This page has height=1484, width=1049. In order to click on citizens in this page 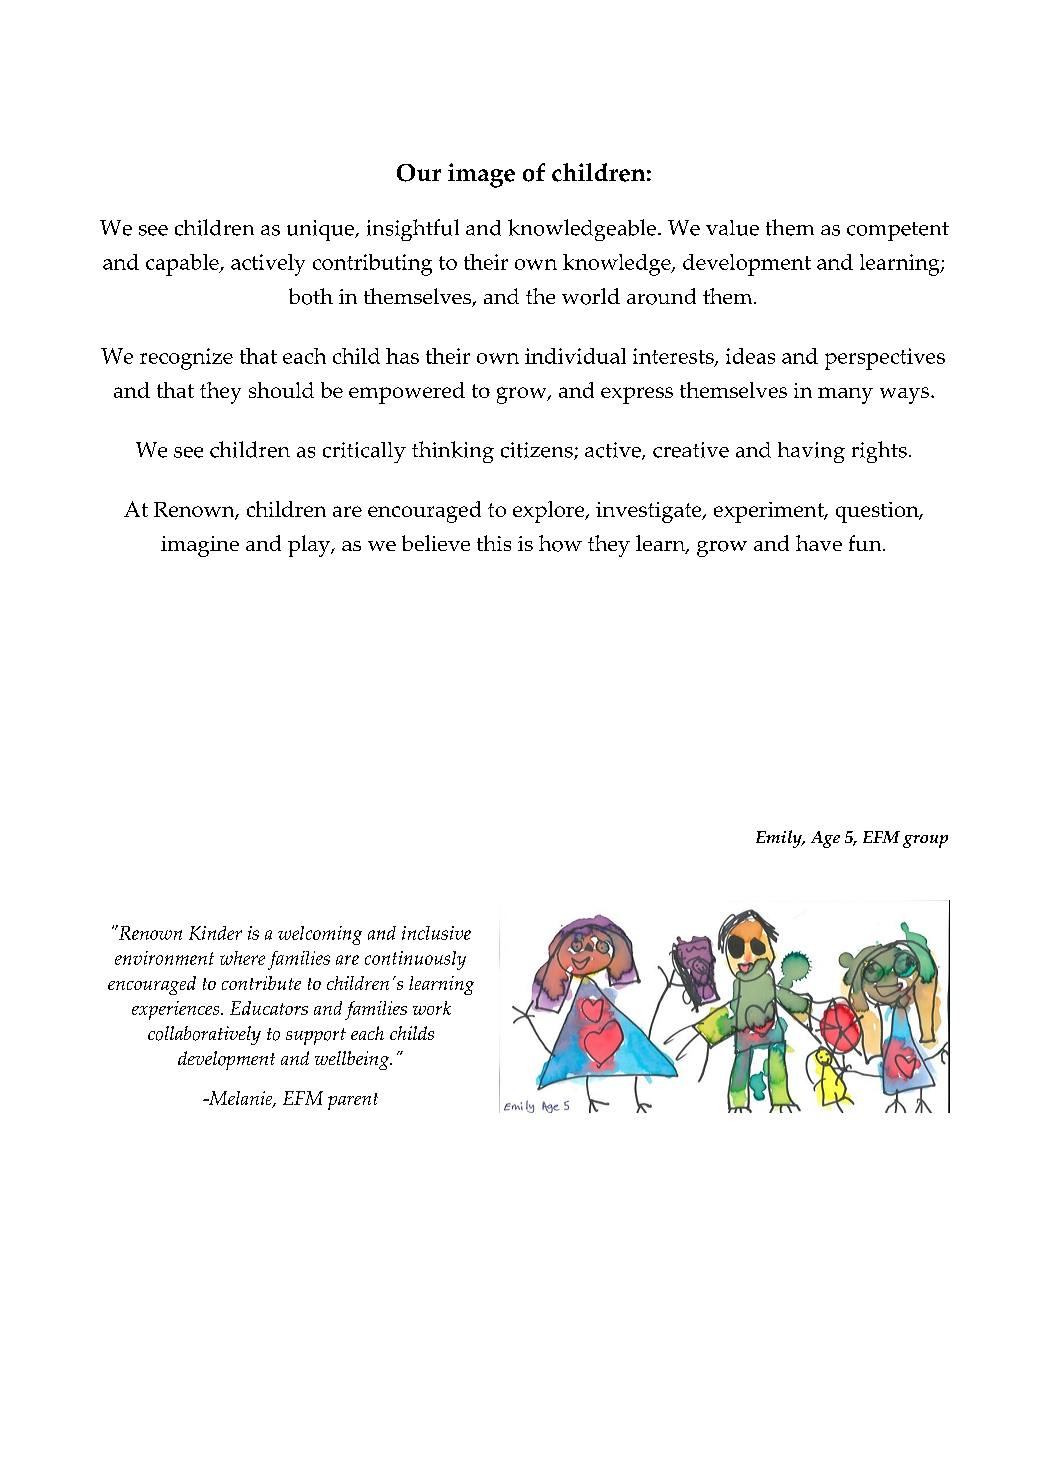, I will do `click(538, 451)`.
